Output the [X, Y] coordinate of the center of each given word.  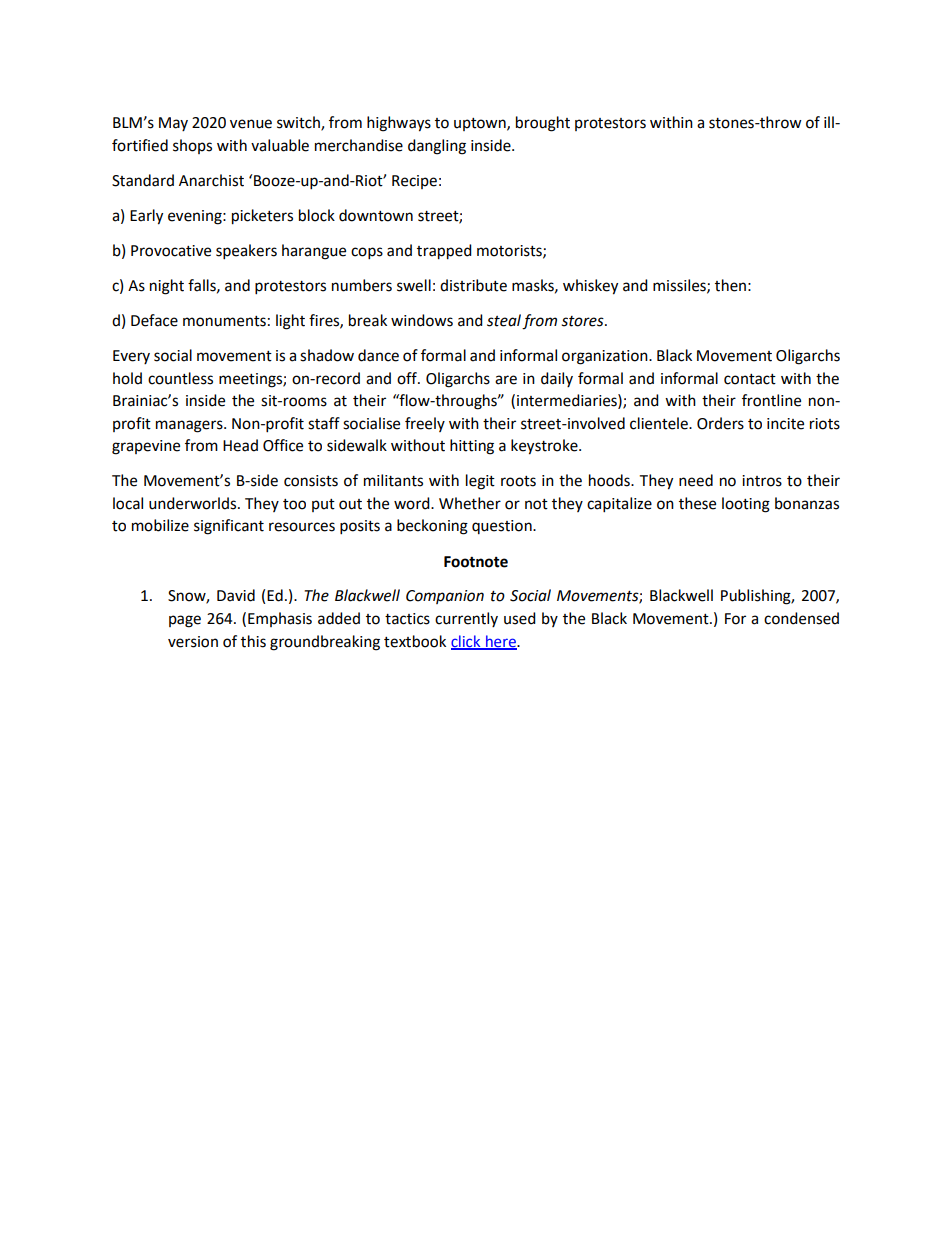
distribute [473, 285]
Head [240, 445]
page [185, 621]
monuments [224, 321]
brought [543, 124]
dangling [437, 147]
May [173, 124]
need [696, 480]
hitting [472, 447]
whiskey [590, 287]
